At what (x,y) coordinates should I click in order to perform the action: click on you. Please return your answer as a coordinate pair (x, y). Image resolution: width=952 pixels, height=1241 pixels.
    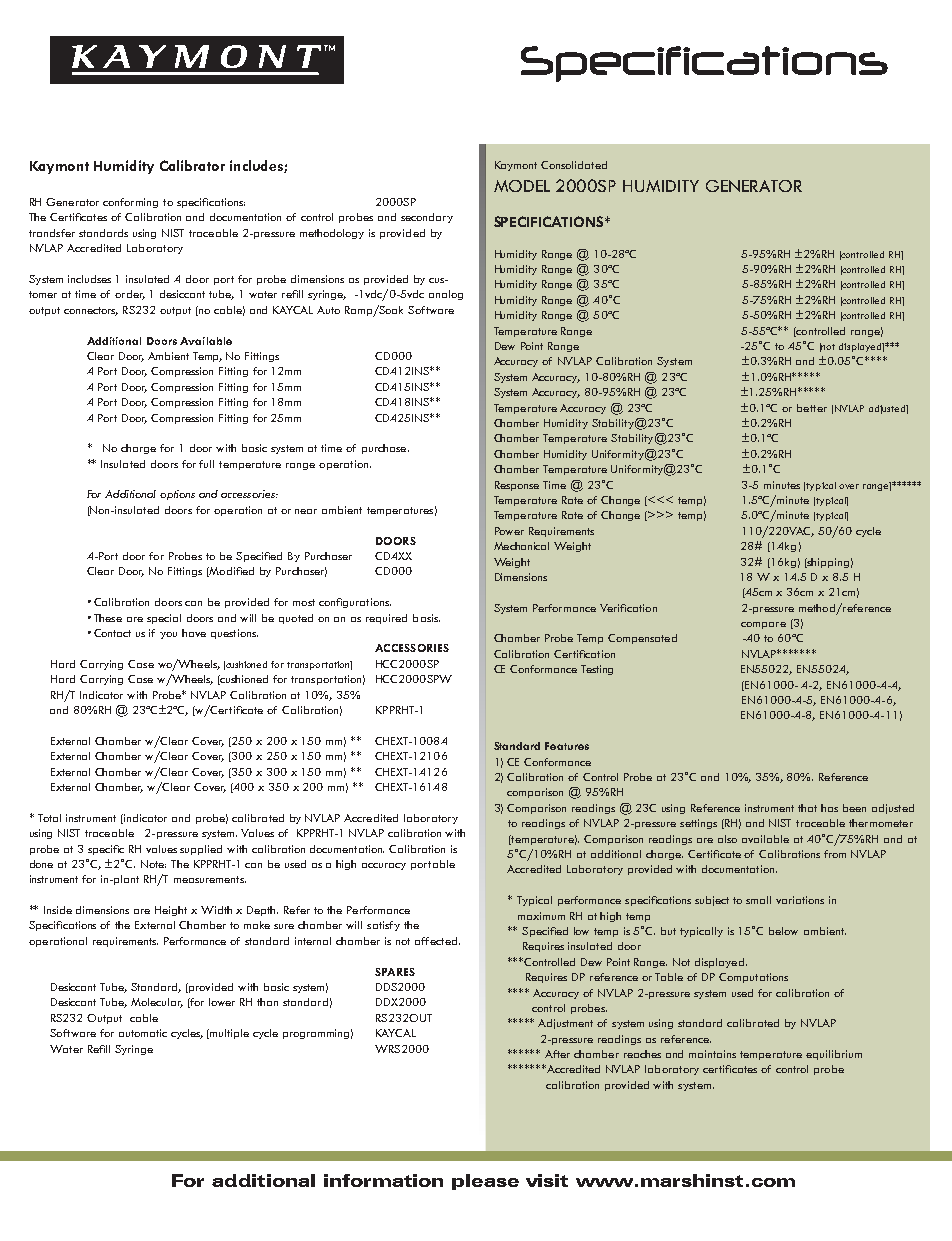
    Looking at the image, I should click on (168, 635).
